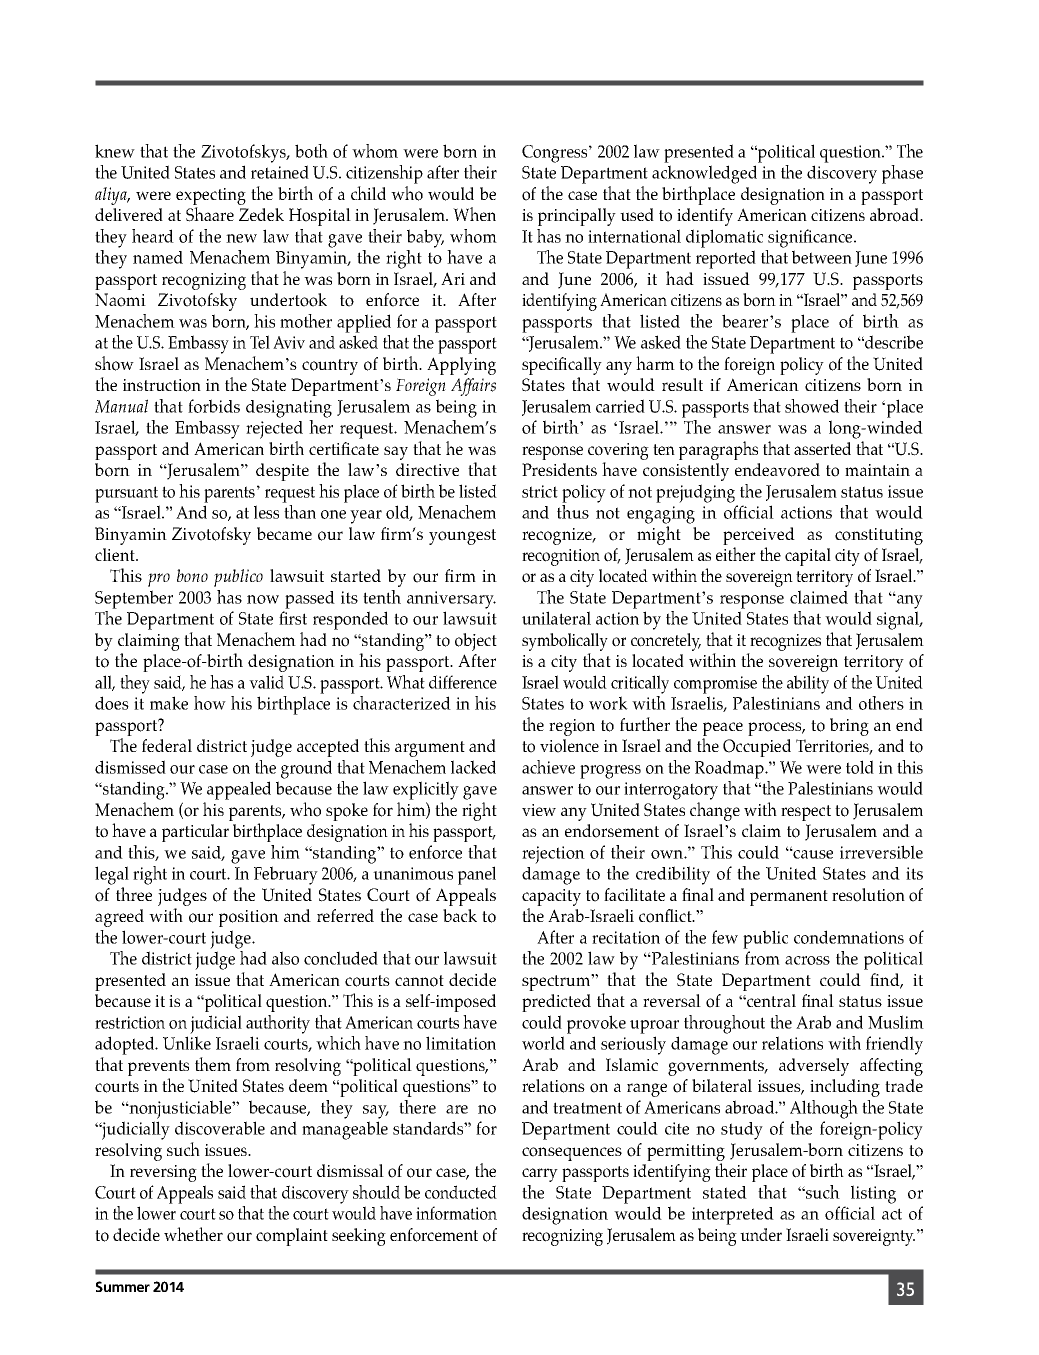  I want to click on When, so click(474, 214).
